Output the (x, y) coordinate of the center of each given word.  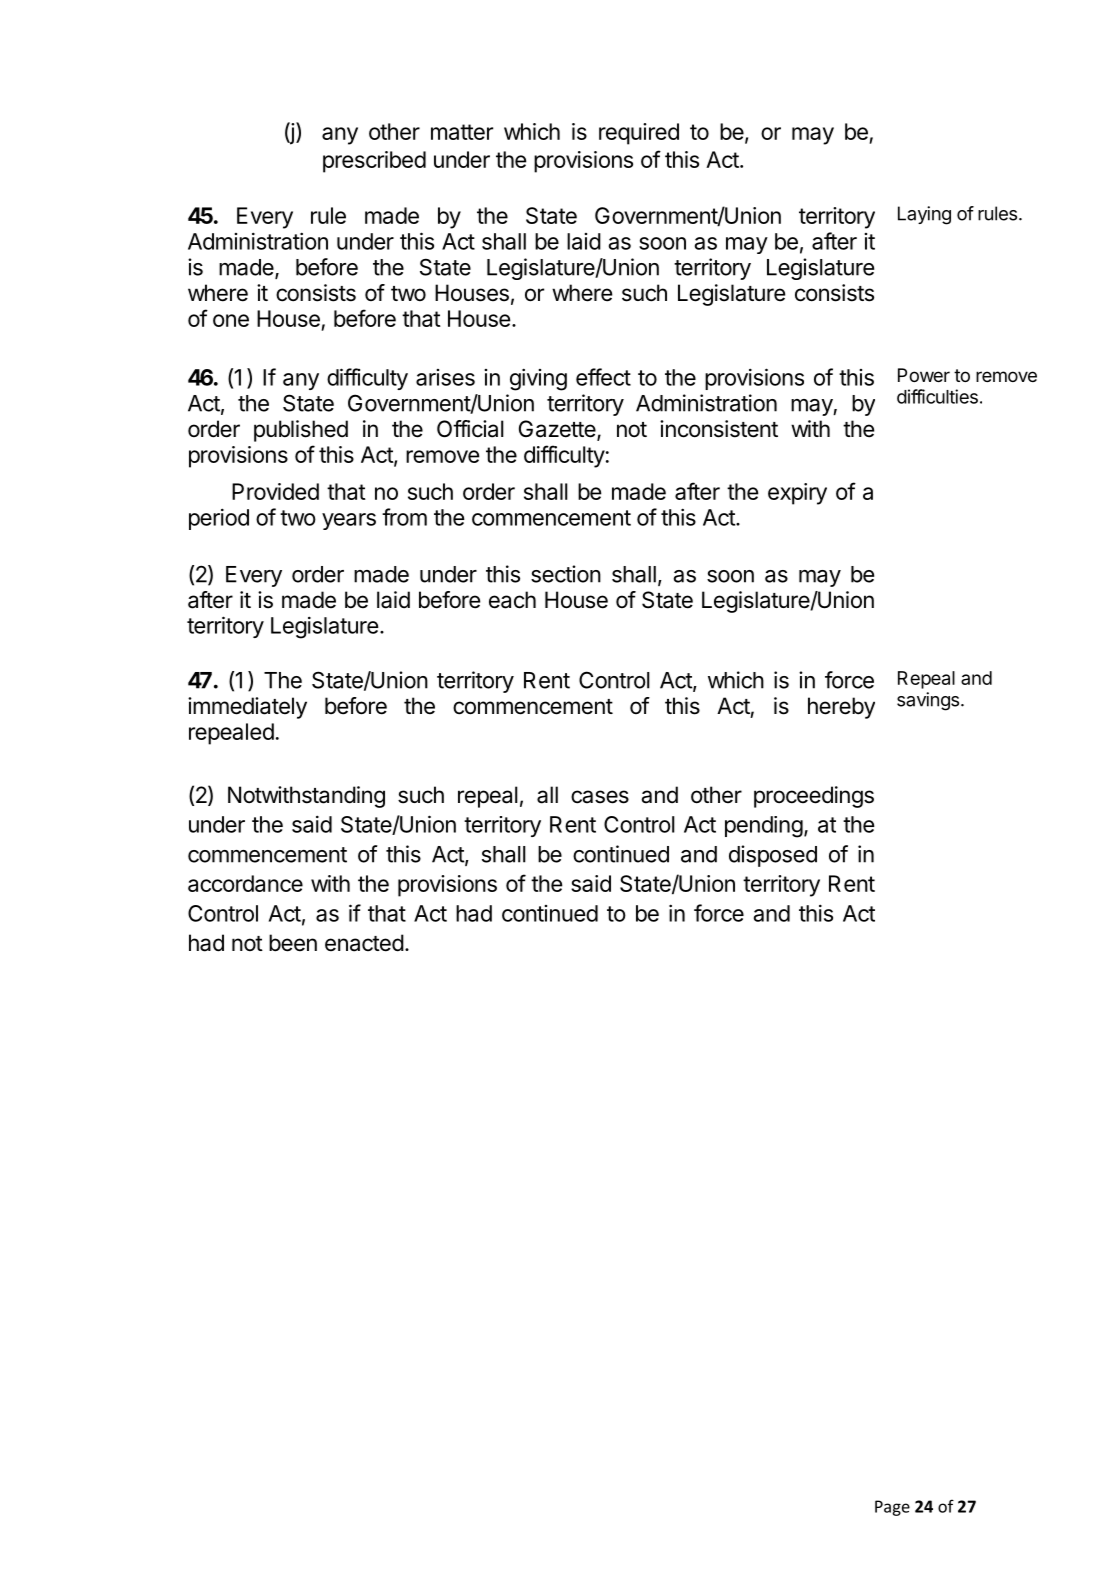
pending (764, 827)
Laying (924, 215)
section (566, 574)
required (639, 134)
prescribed (374, 162)
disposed (773, 856)
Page (892, 1508)
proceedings (814, 797)
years (349, 521)
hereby (841, 708)
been (293, 943)
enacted (364, 943)
